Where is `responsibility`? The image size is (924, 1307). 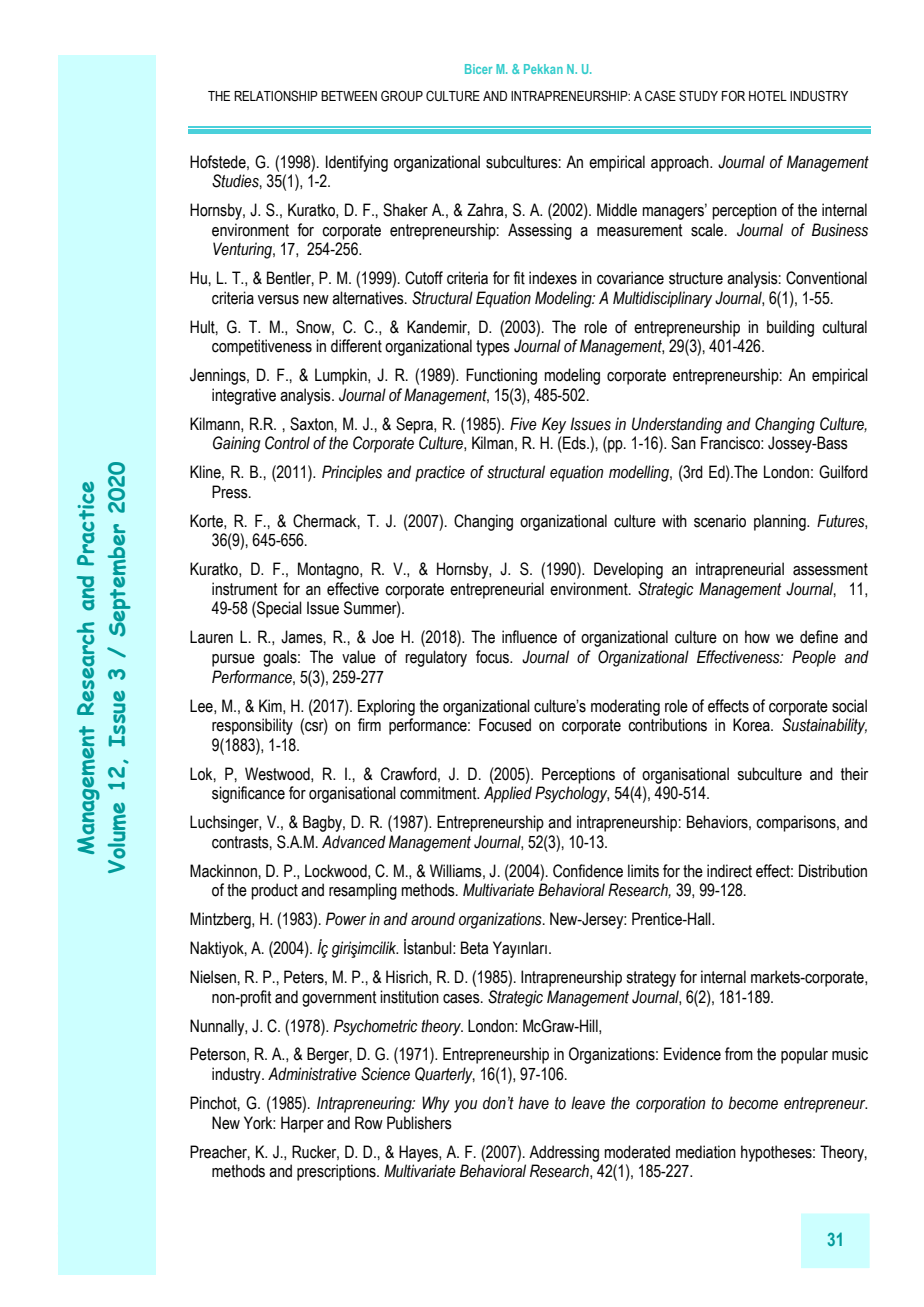 responsibility is located at coordinates (252, 726).
